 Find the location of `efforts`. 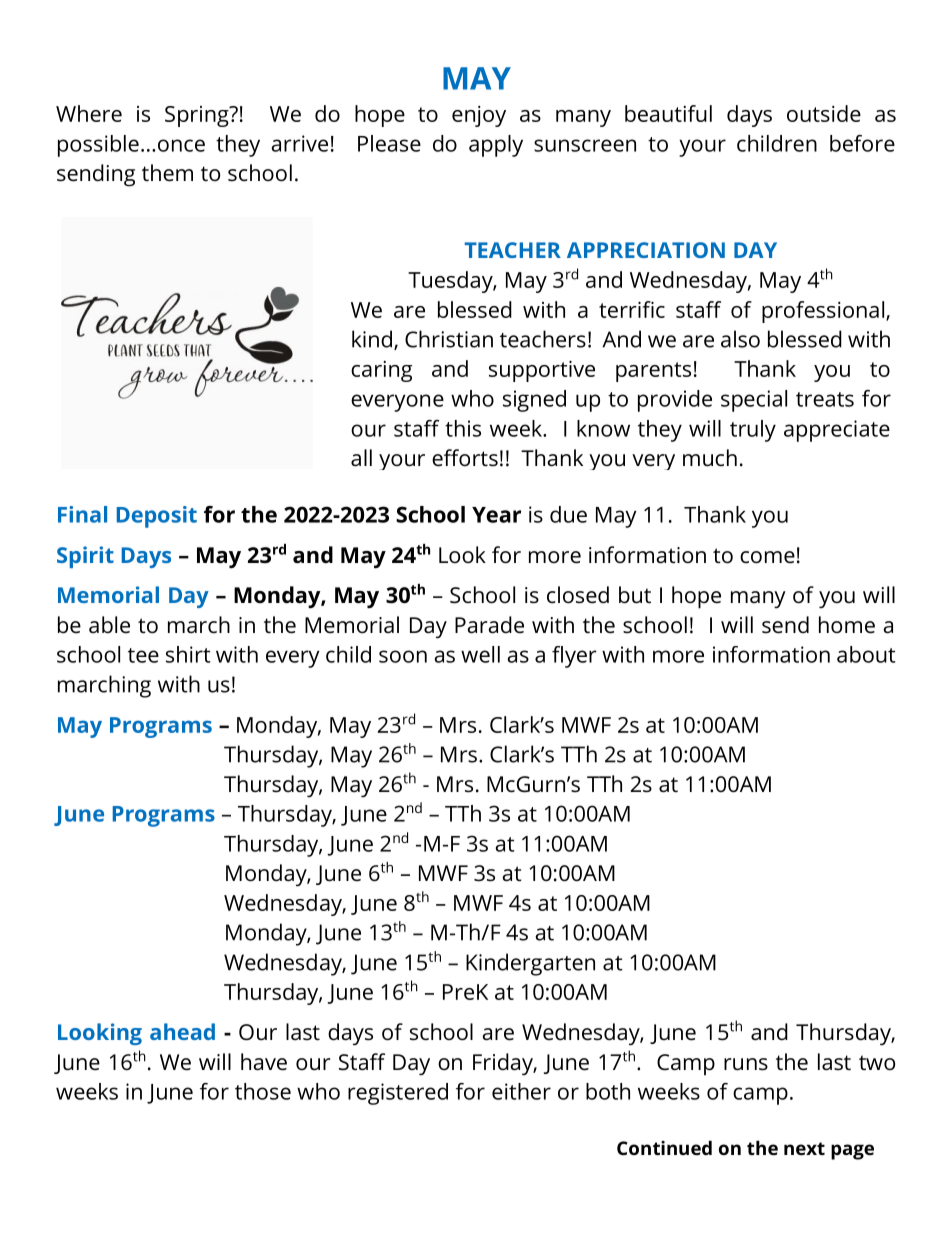

efforts is located at coordinates (465, 458).
